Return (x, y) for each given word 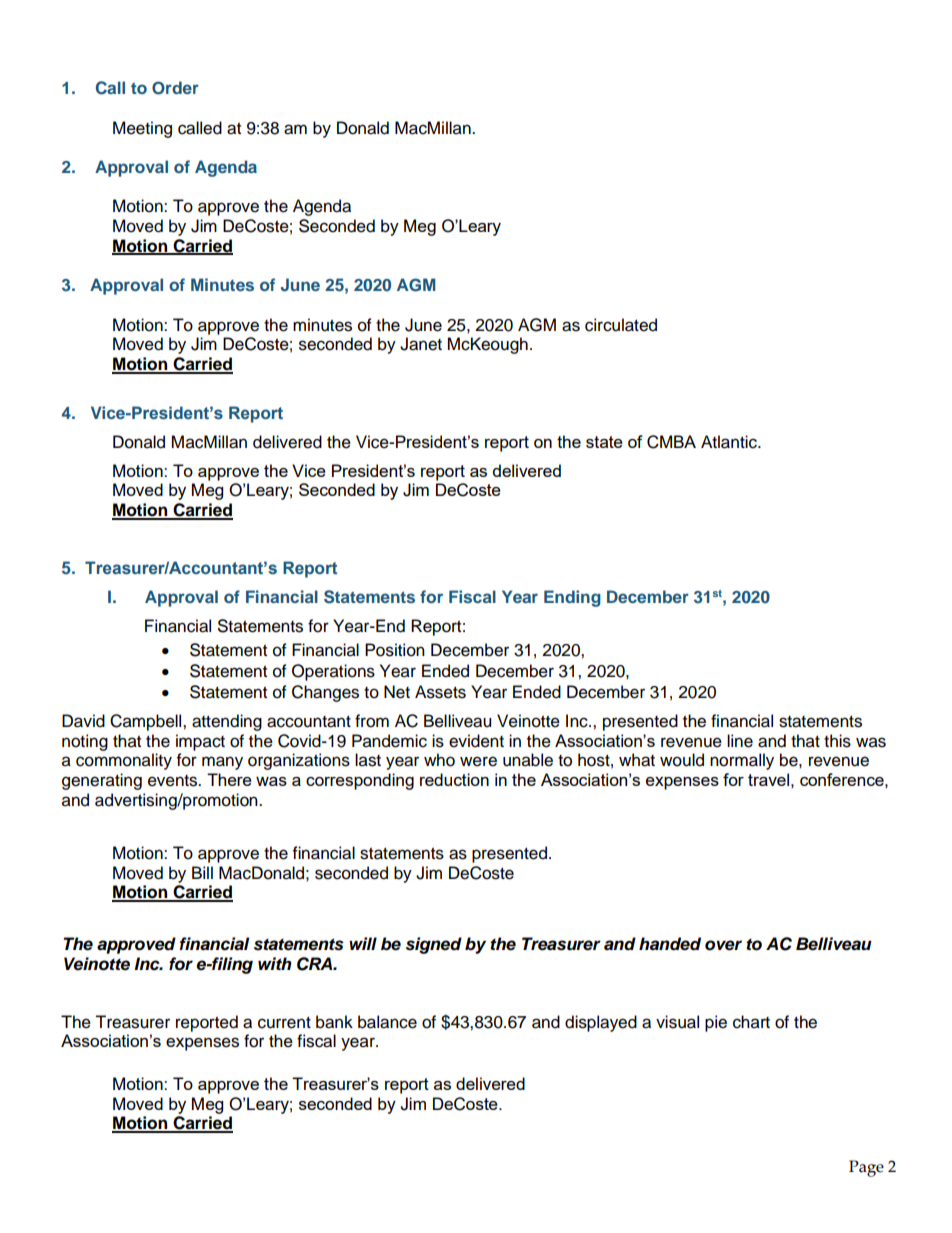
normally (742, 761)
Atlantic (730, 442)
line (740, 741)
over (723, 945)
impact (200, 742)
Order (175, 88)
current (284, 1023)
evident (476, 741)
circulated (621, 325)
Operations (333, 672)
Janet (421, 344)
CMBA (671, 442)
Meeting (142, 129)
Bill (202, 872)
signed (434, 945)
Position (395, 650)
